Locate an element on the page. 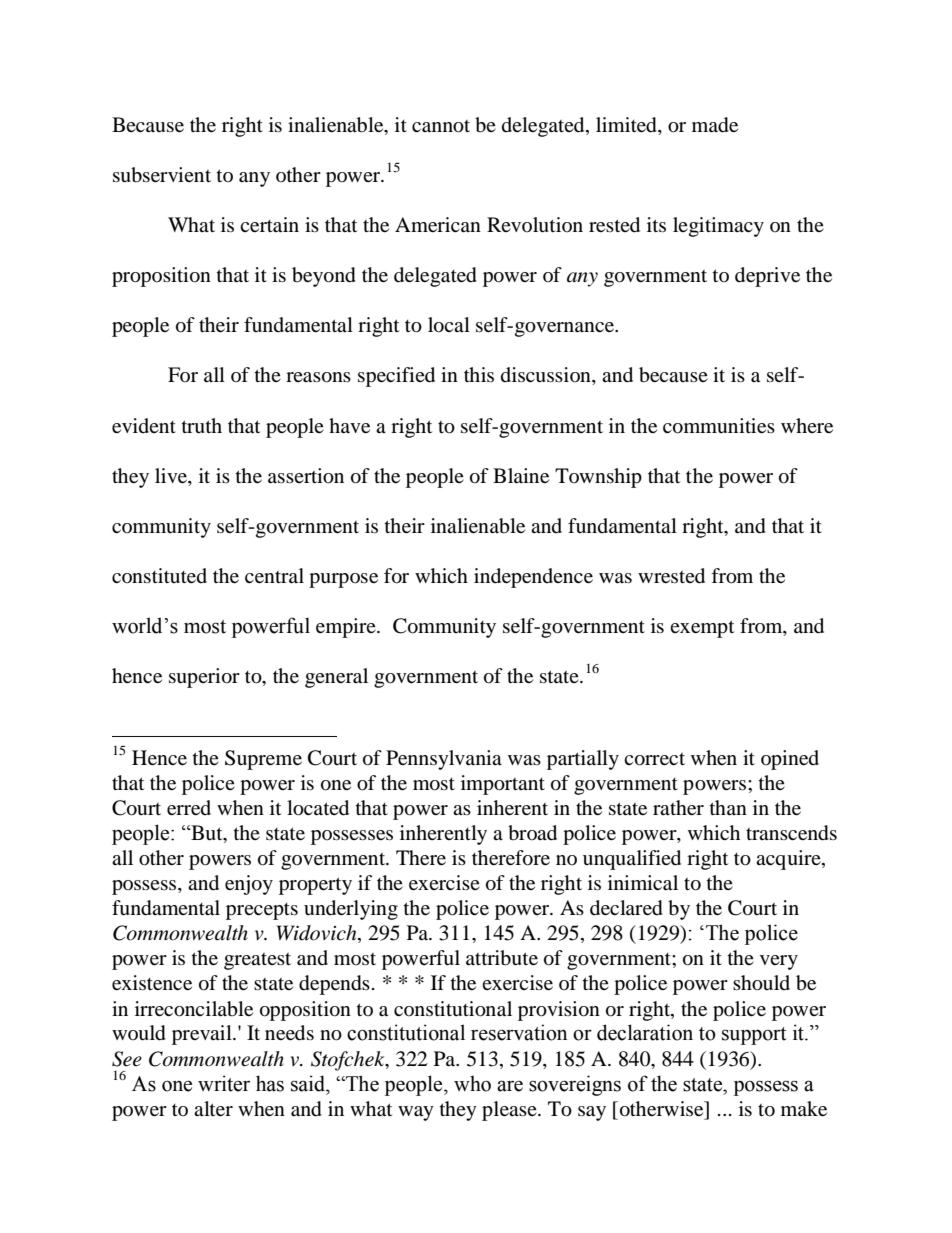  who is located at coordinates (472, 1083).
